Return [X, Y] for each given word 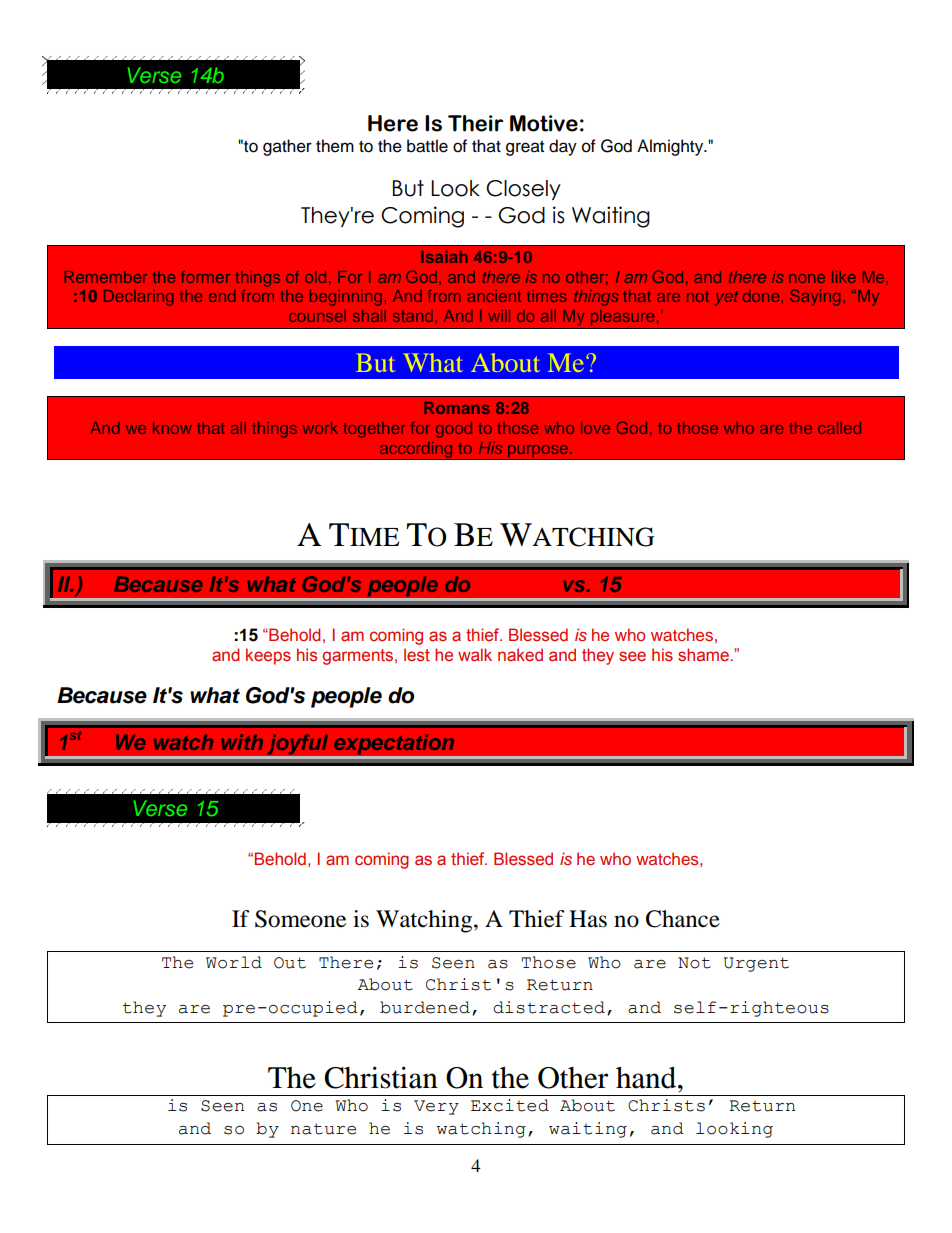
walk [475, 654]
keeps [268, 656]
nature [323, 1129]
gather [287, 147]
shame [704, 654]
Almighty [671, 147]
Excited [510, 1105]
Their [475, 123]
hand [647, 1078]
